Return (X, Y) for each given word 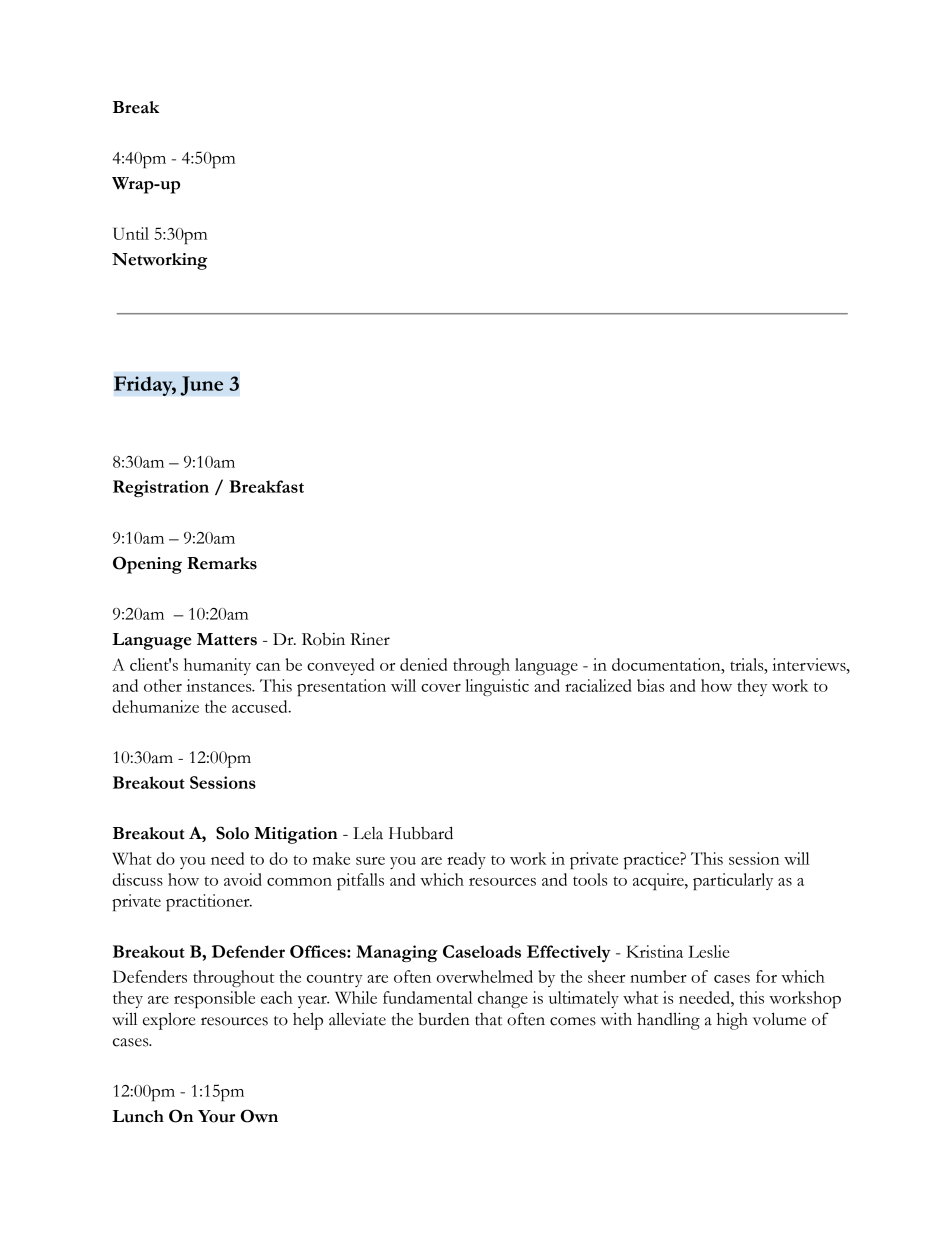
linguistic (497, 687)
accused (261, 706)
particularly (733, 881)
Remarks (222, 563)
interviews (810, 664)
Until (131, 233)
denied (423, 664)
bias (650, 685)
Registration (161, 488)
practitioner (209, 902)
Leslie (708, 951)
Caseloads (482, 951)
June (201, 386)
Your (217, 1116)
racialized (598, 685)
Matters (227, 639)
